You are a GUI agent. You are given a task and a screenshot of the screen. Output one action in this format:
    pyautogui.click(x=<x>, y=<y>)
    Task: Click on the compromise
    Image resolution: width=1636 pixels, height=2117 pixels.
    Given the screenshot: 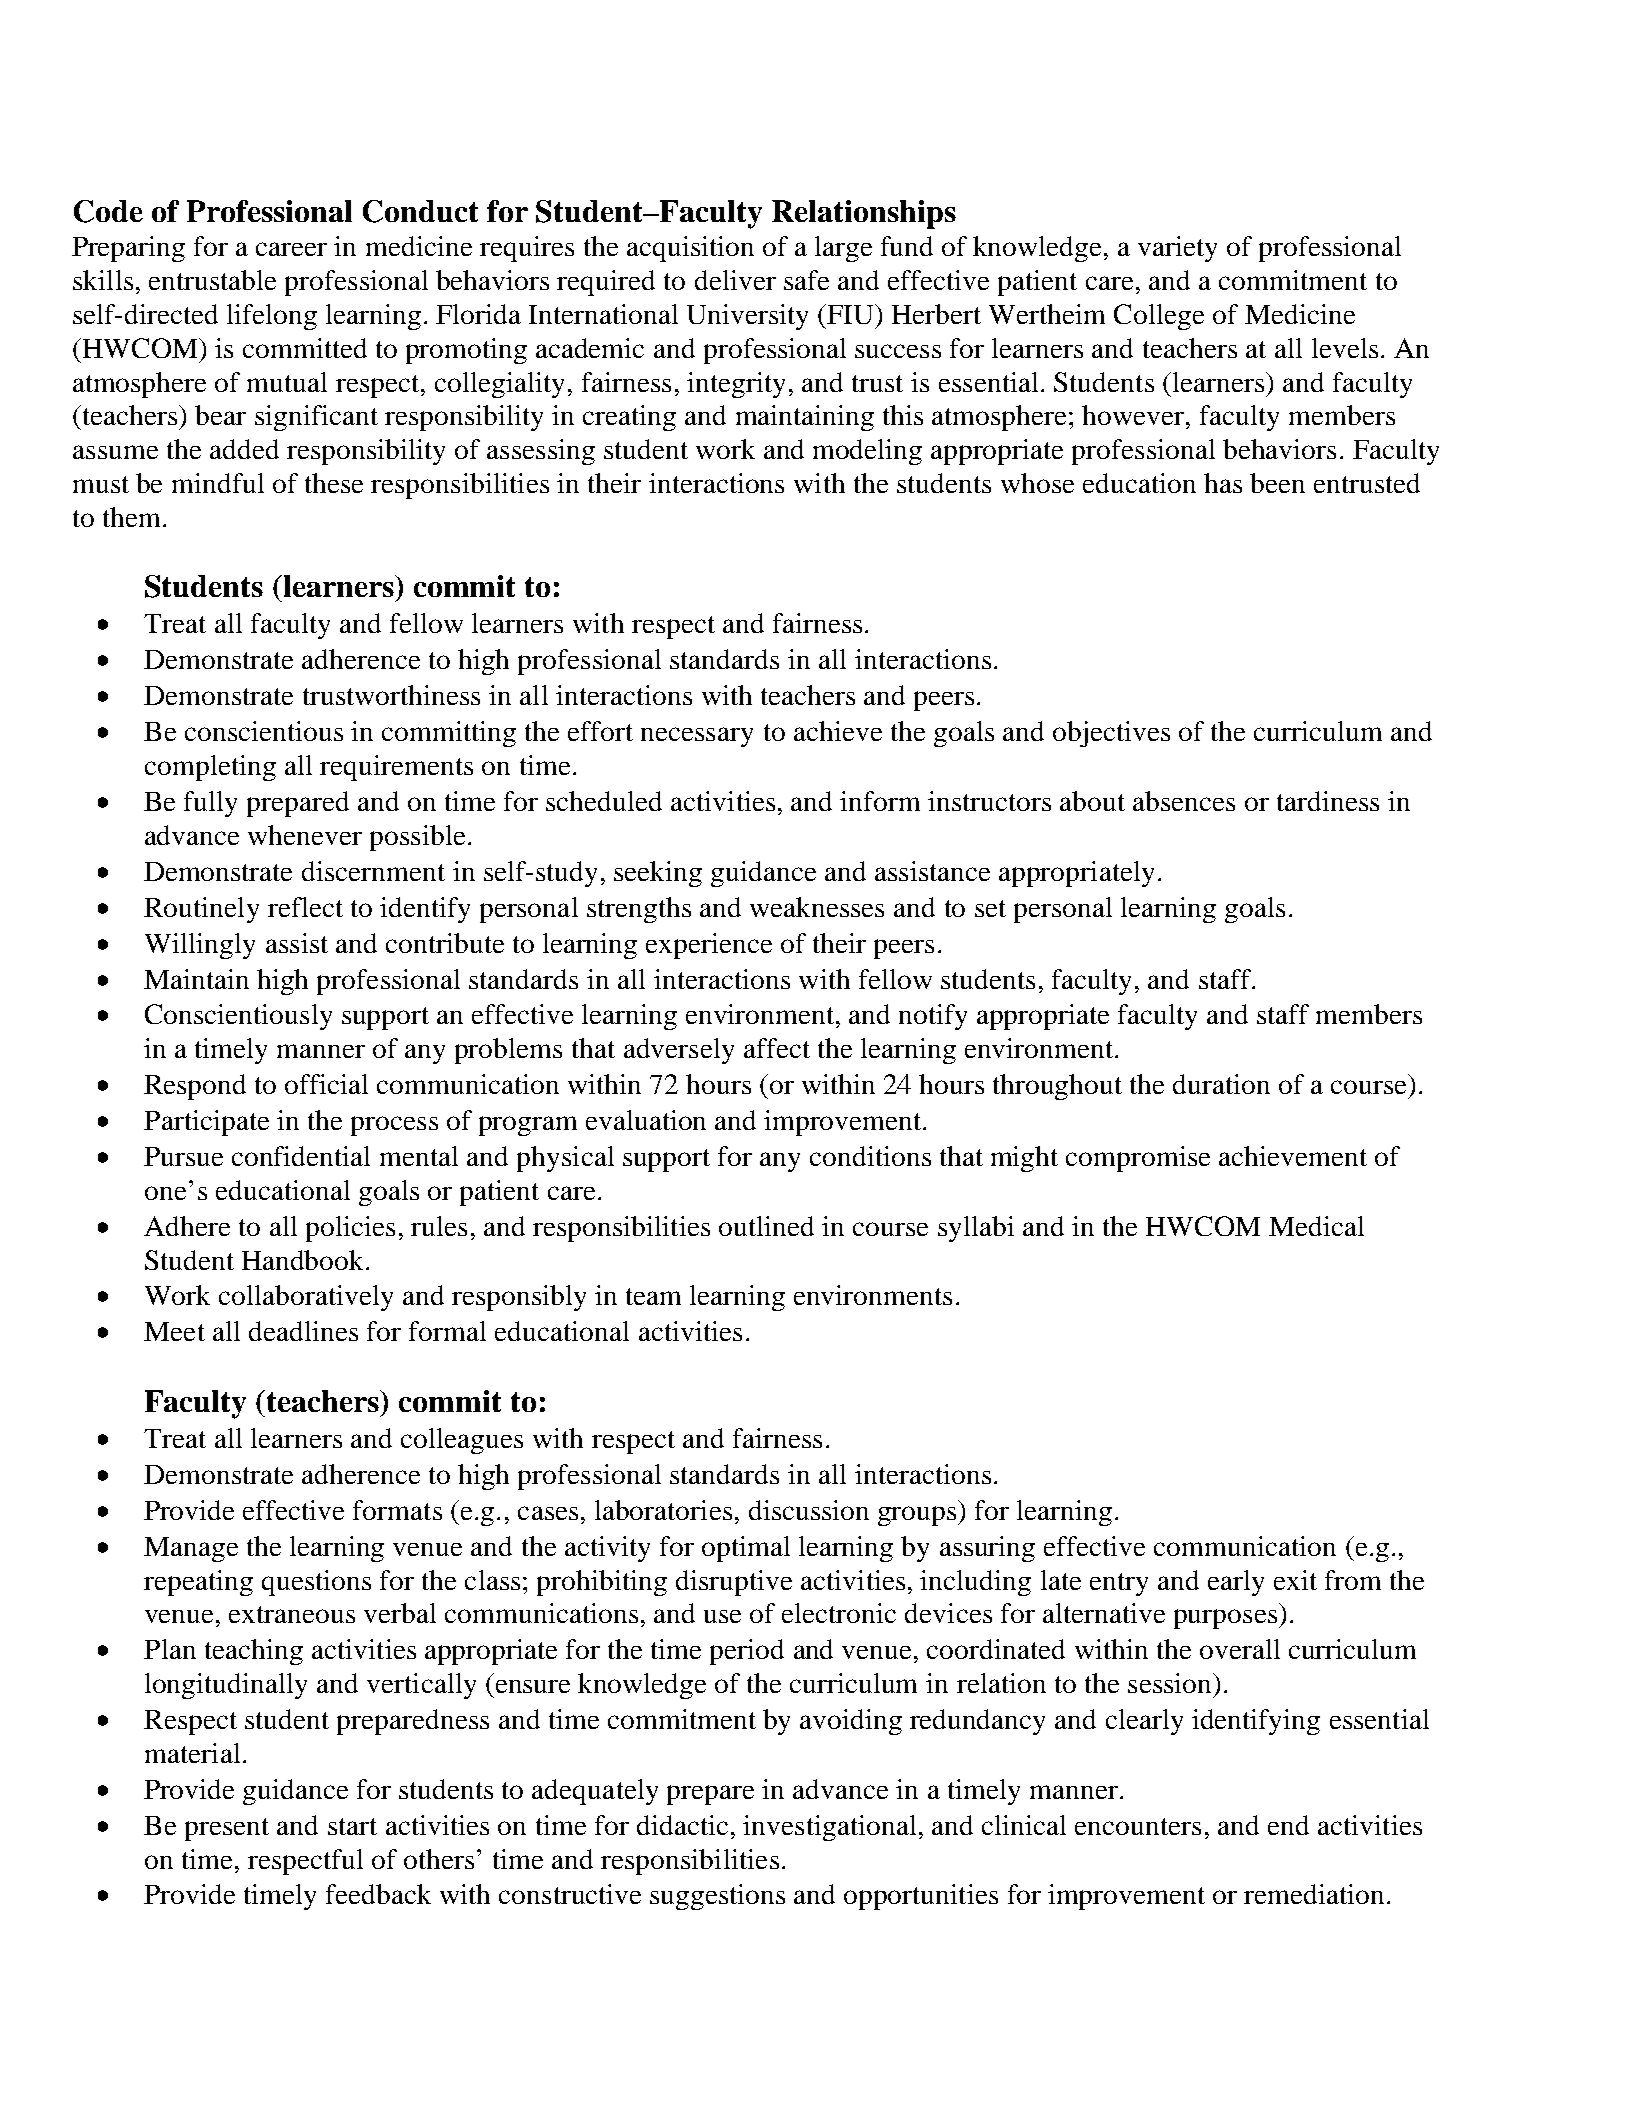 What is the action you would take?
    pyautogui.click(x=1138, y=1159)
